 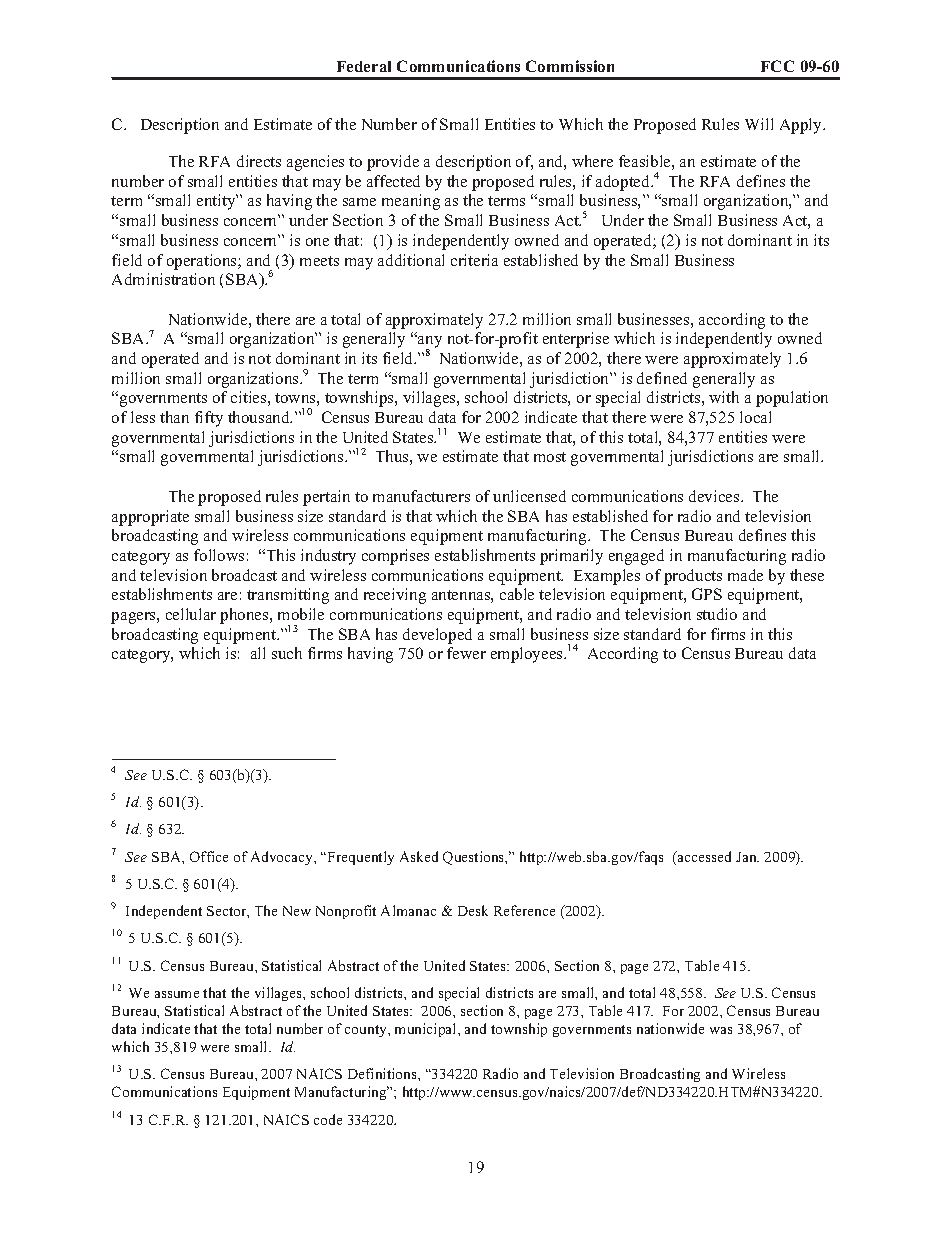 I want to click on municipal, so click(x=427, y=1030).
